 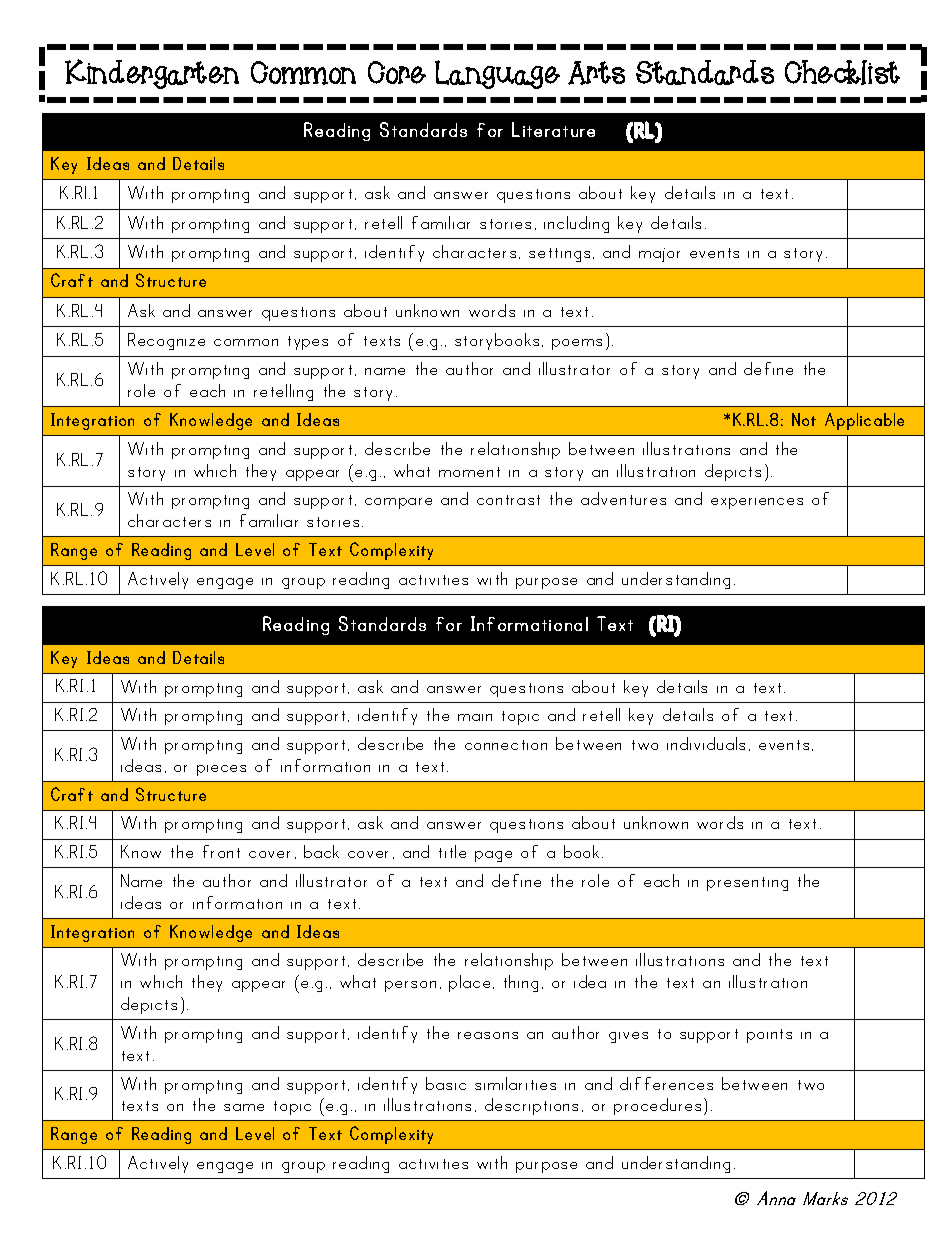 What do you see at coordinates (221, 770) in the document?
I see `pieces` at bounding box center [221, 770].
